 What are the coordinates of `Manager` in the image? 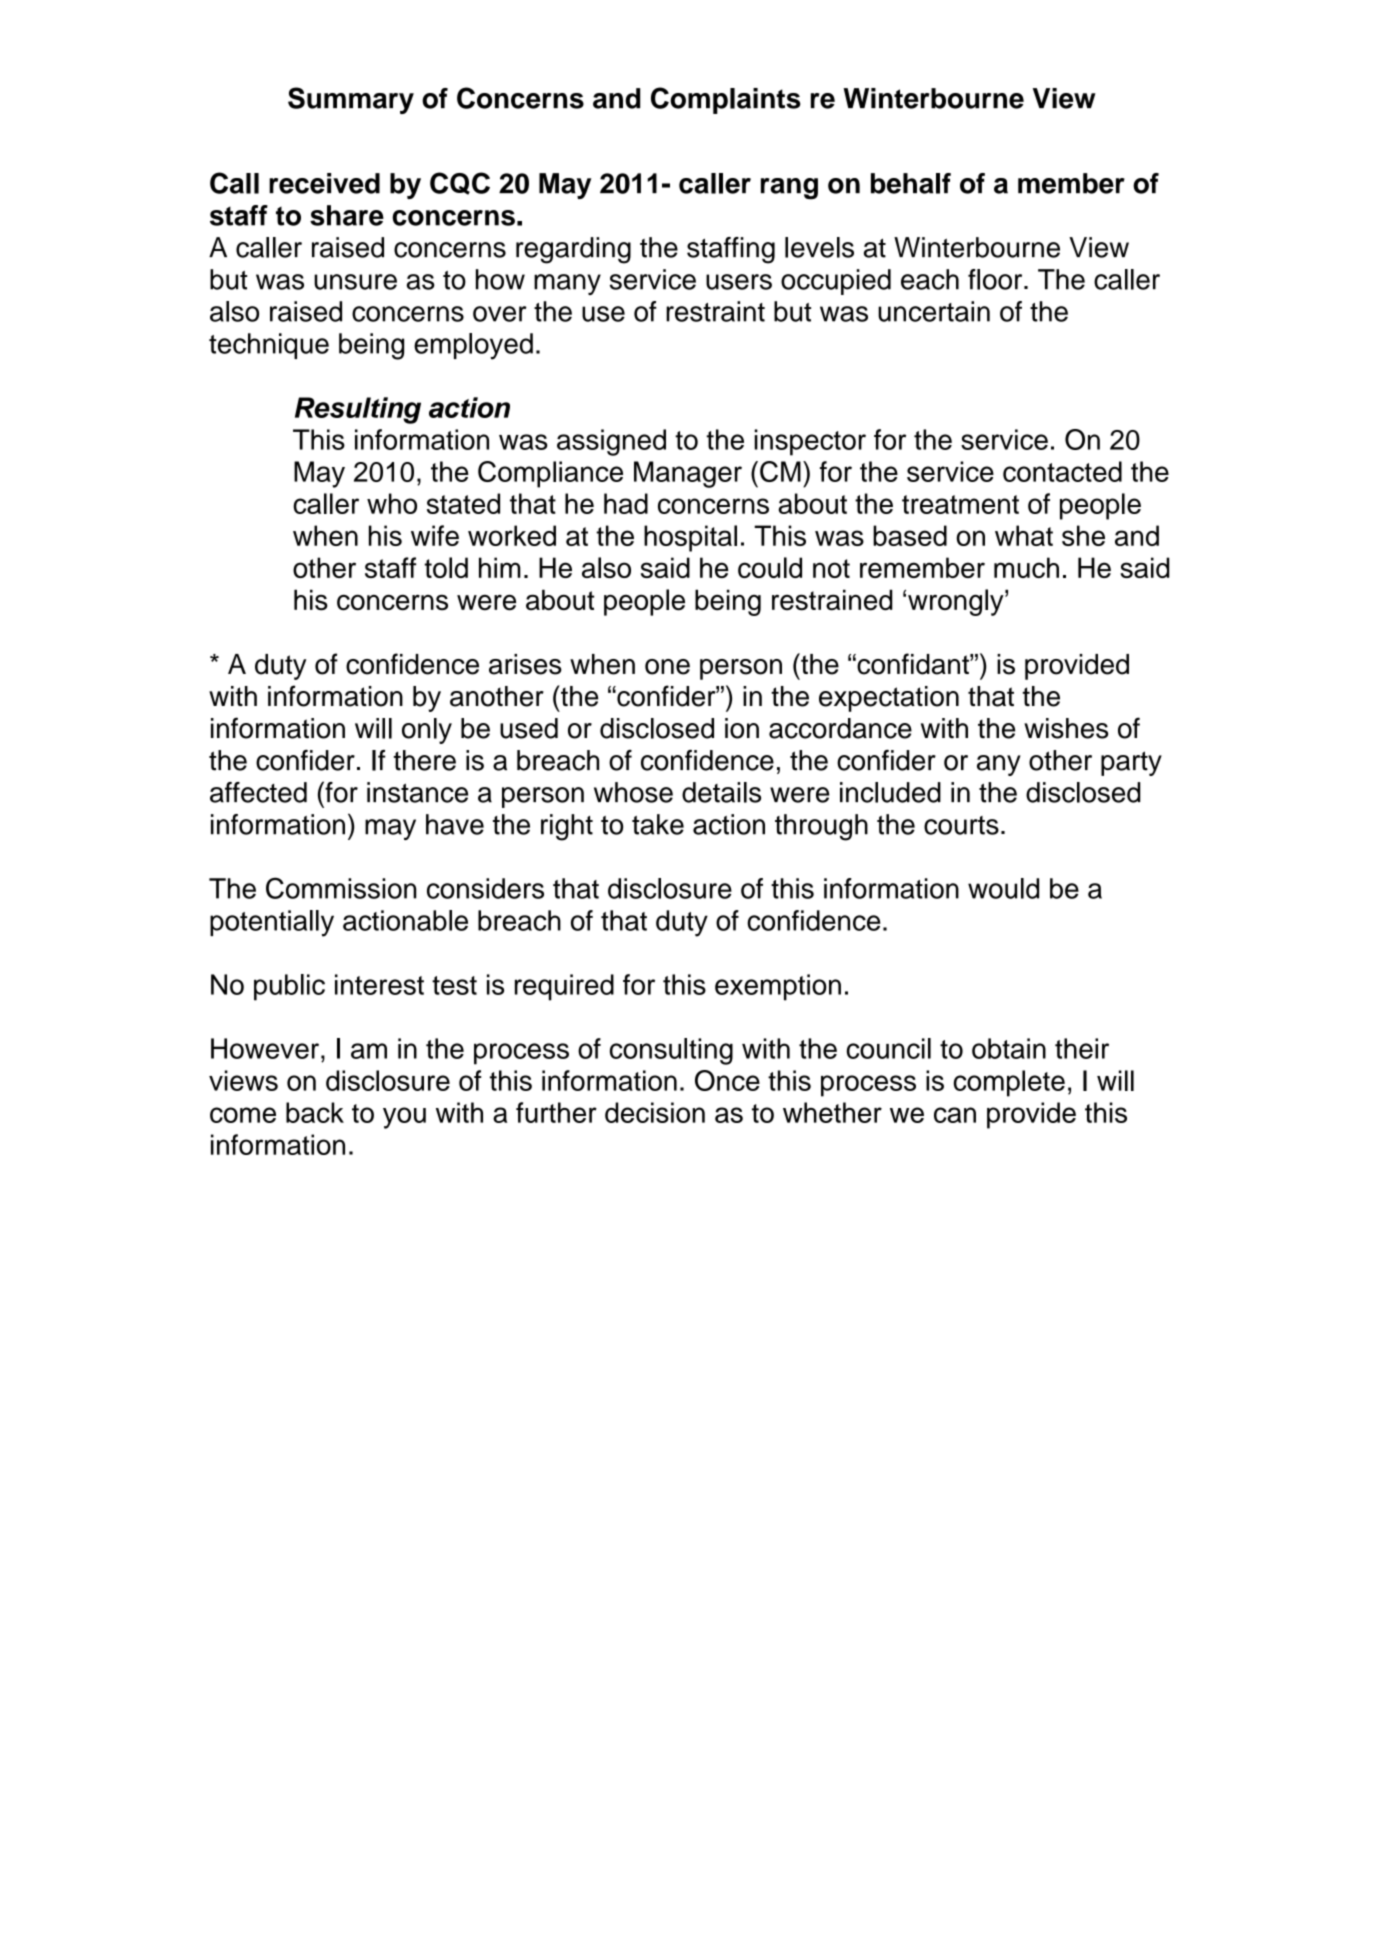 It's located at (688, 474).
